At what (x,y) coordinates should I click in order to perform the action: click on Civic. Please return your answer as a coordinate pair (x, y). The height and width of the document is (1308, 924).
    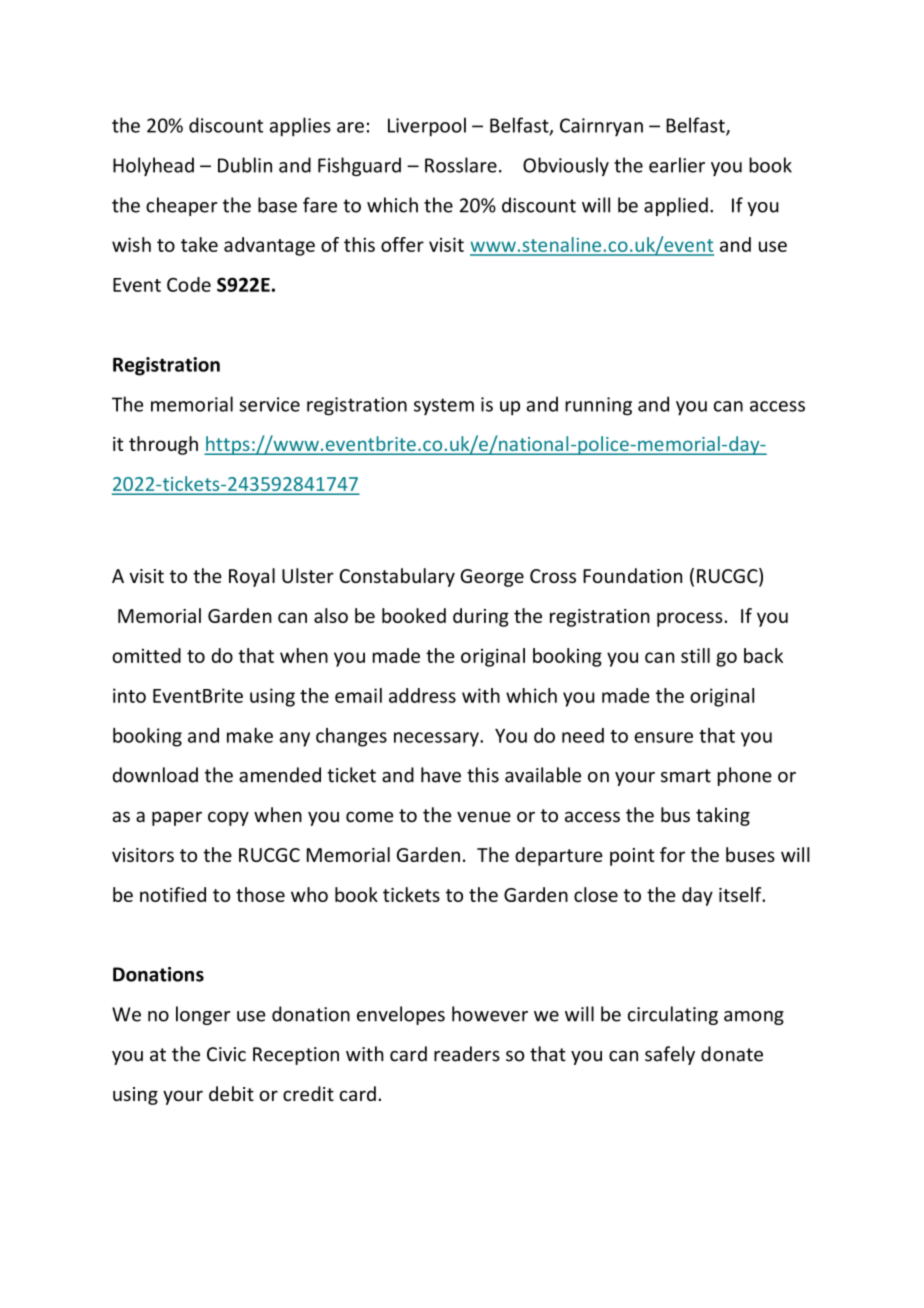
    Looking at the image, I should click on (226, 1054).
